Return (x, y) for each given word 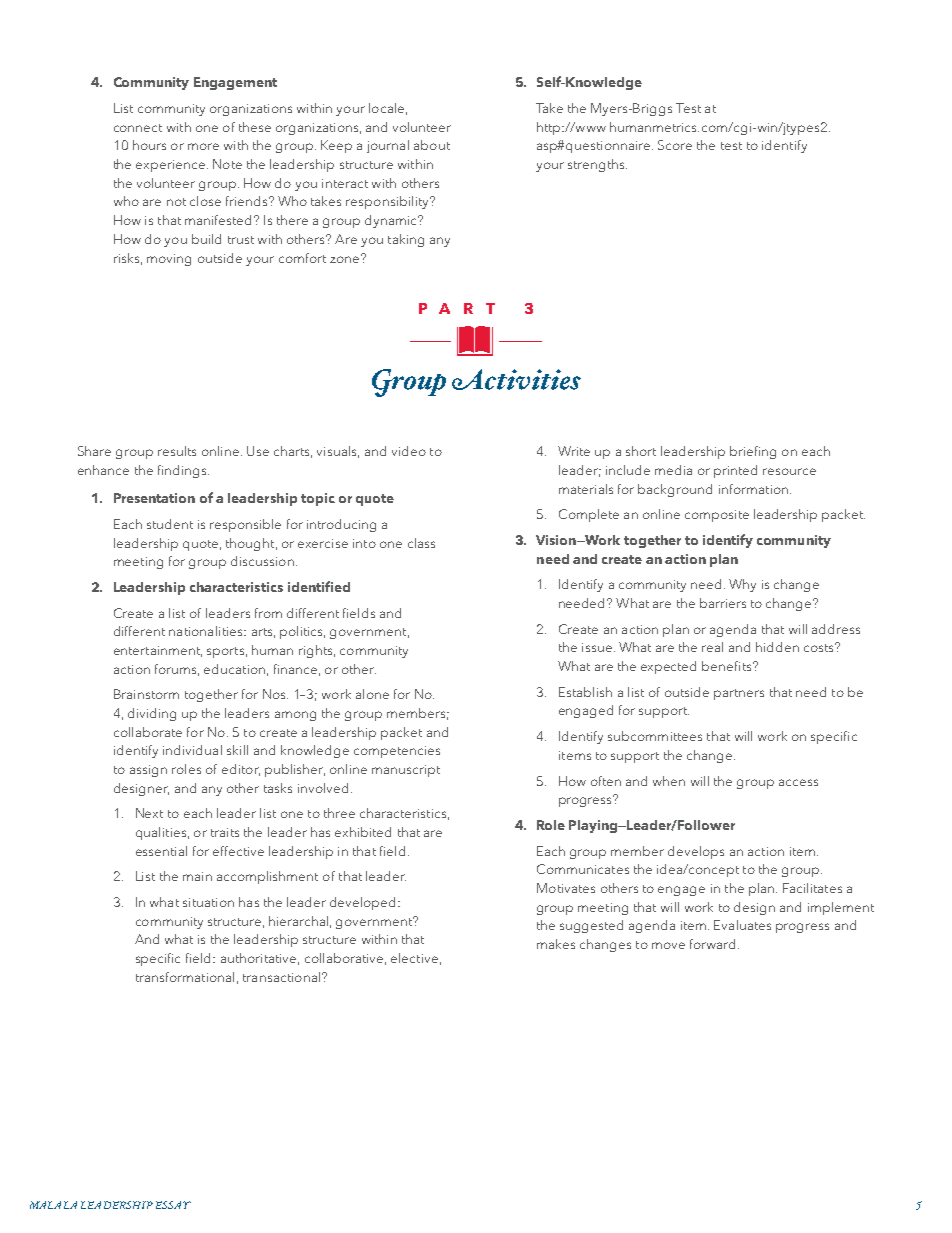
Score (675, 145)
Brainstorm (146, 694)
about (432, 145)
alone (372, 694)
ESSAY (173, 1205)
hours (149, 145)
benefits (728, 666)
